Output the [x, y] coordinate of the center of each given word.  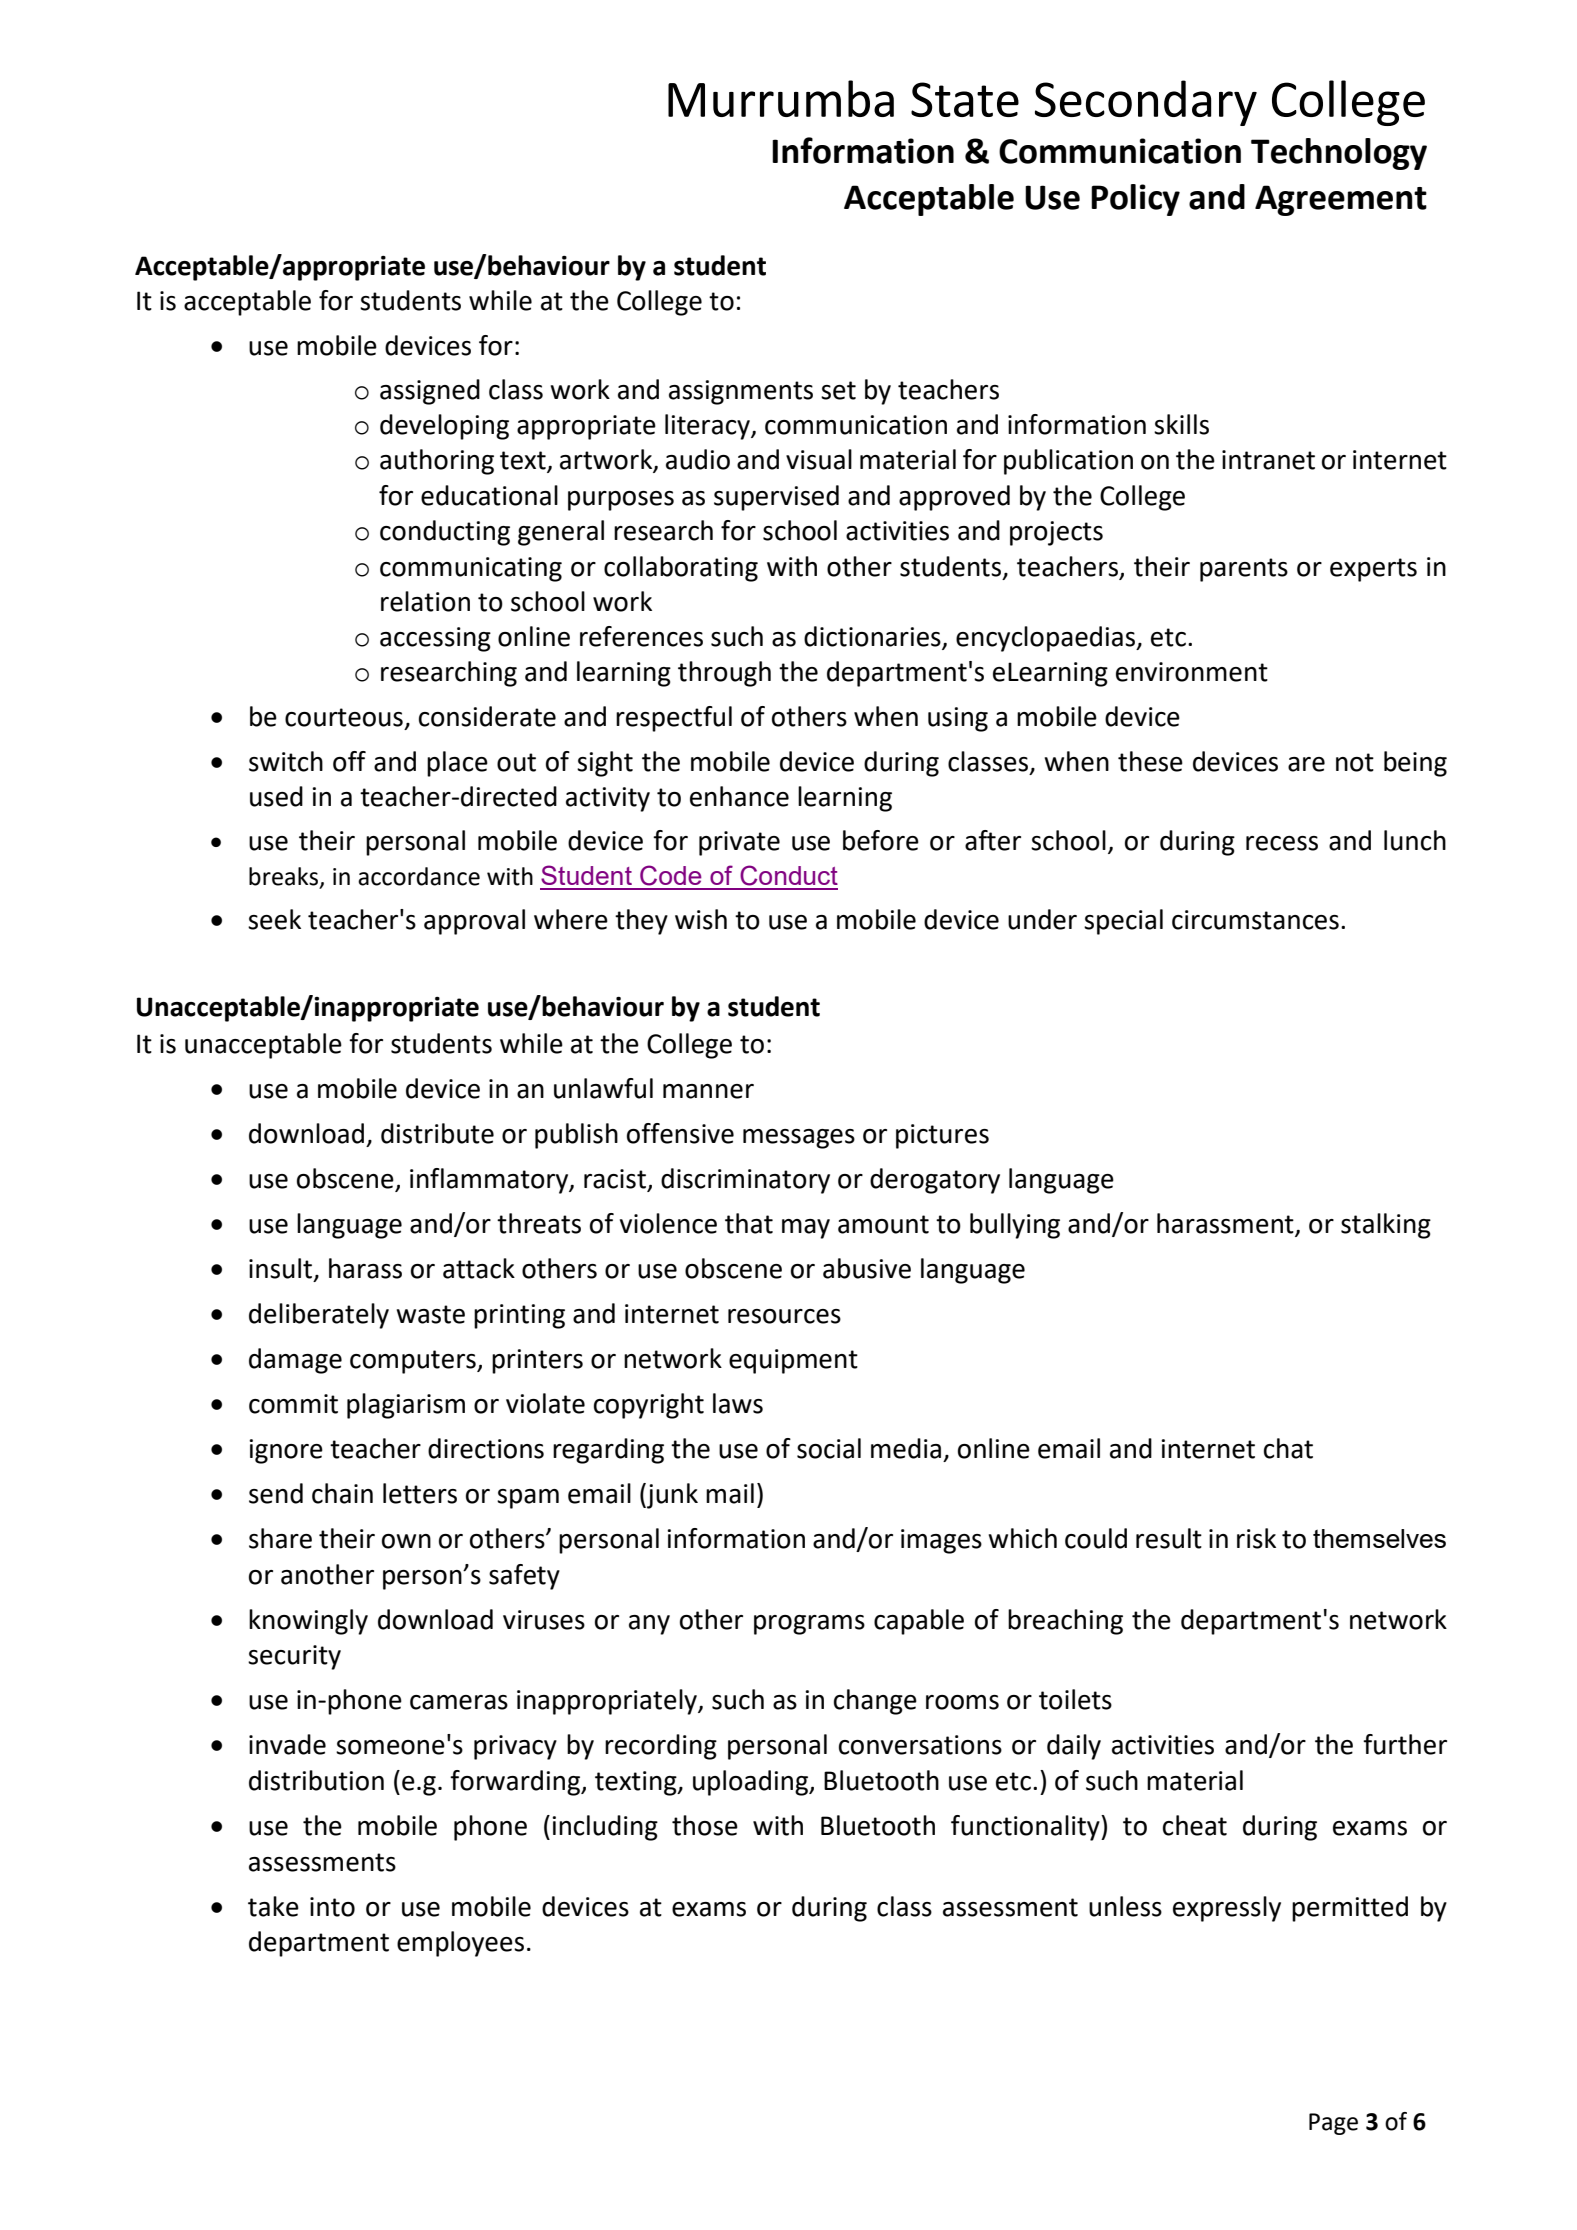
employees [460, 1944]
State [965, 99]
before [881, 840]
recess [1282, 843]
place [457, 764]
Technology [1339, 154]
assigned [430, 392]
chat [1288, 1448]
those [705, 1825]
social [829, 1448]
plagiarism [406, 1406]
